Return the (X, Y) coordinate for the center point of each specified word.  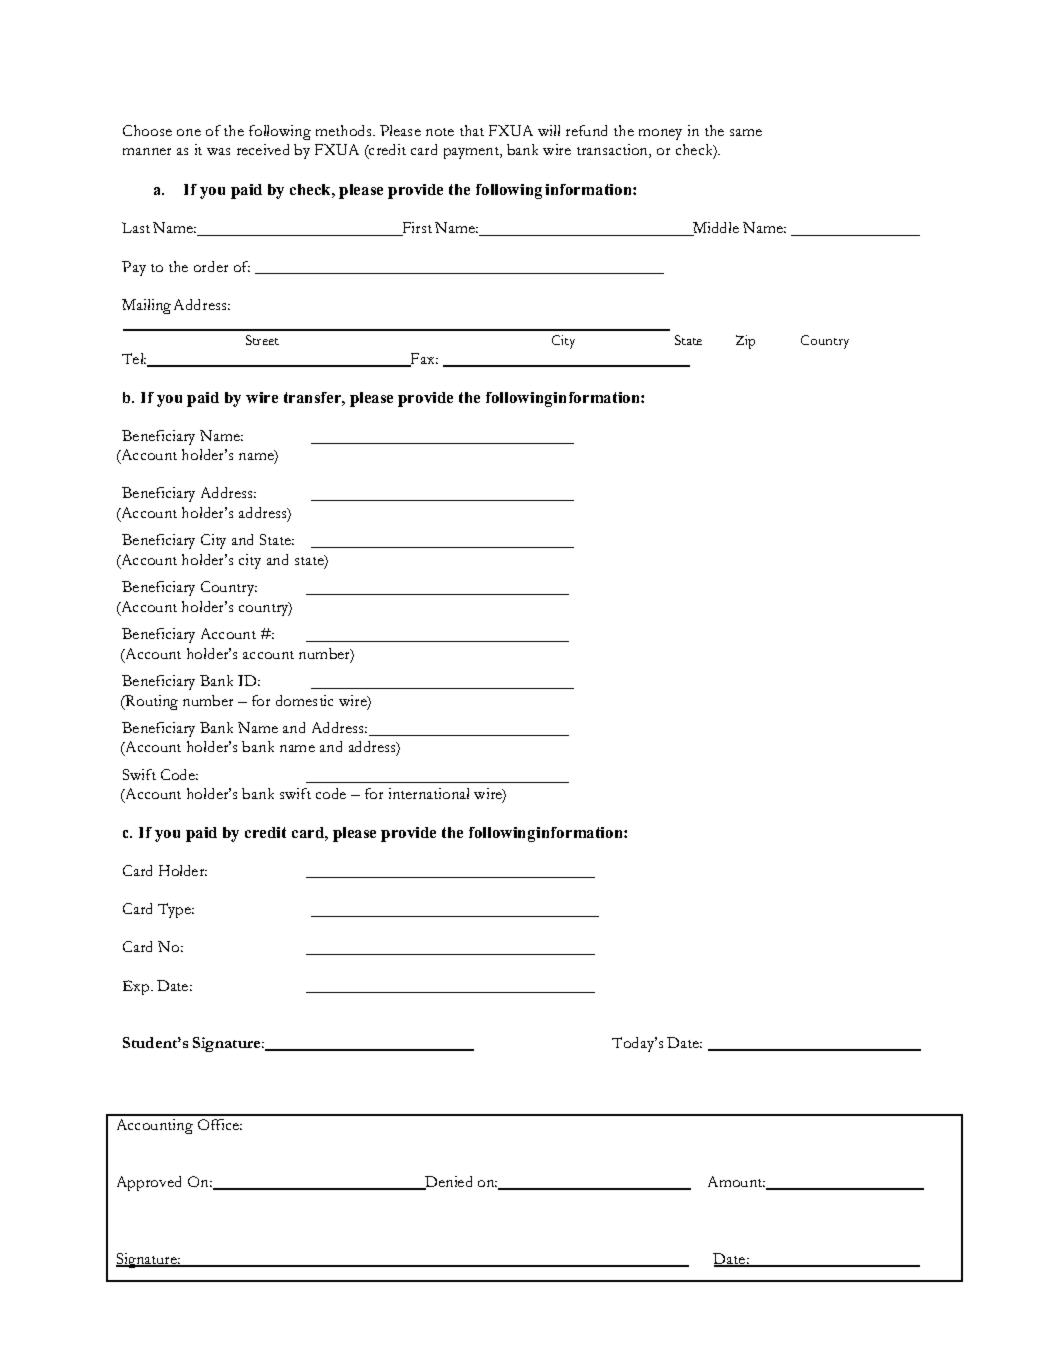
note (440, 132)
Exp (137, 987)
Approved (149, 1183)
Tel (134, 358)
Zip (745, 342)
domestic (304, 700)
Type (175, 910)
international (429, 793)
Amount (736, 1181)
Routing (151, 702)
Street (262, 340)
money (660, 134)
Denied (447, 1183)
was (218, 151)
